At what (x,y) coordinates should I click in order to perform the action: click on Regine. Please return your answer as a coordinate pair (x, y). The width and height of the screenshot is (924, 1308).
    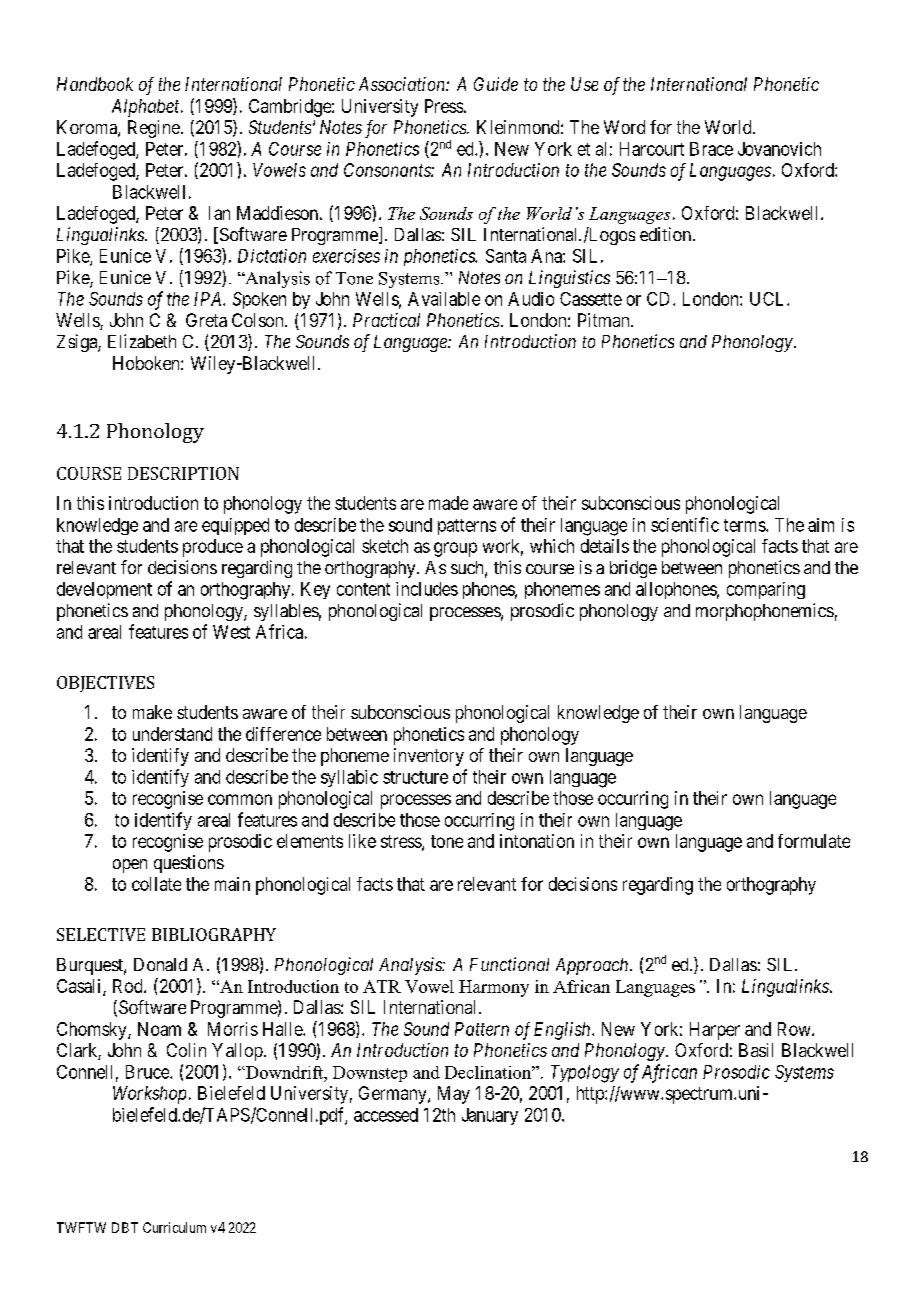
    Looking at the image, I should click on (154, 129).
